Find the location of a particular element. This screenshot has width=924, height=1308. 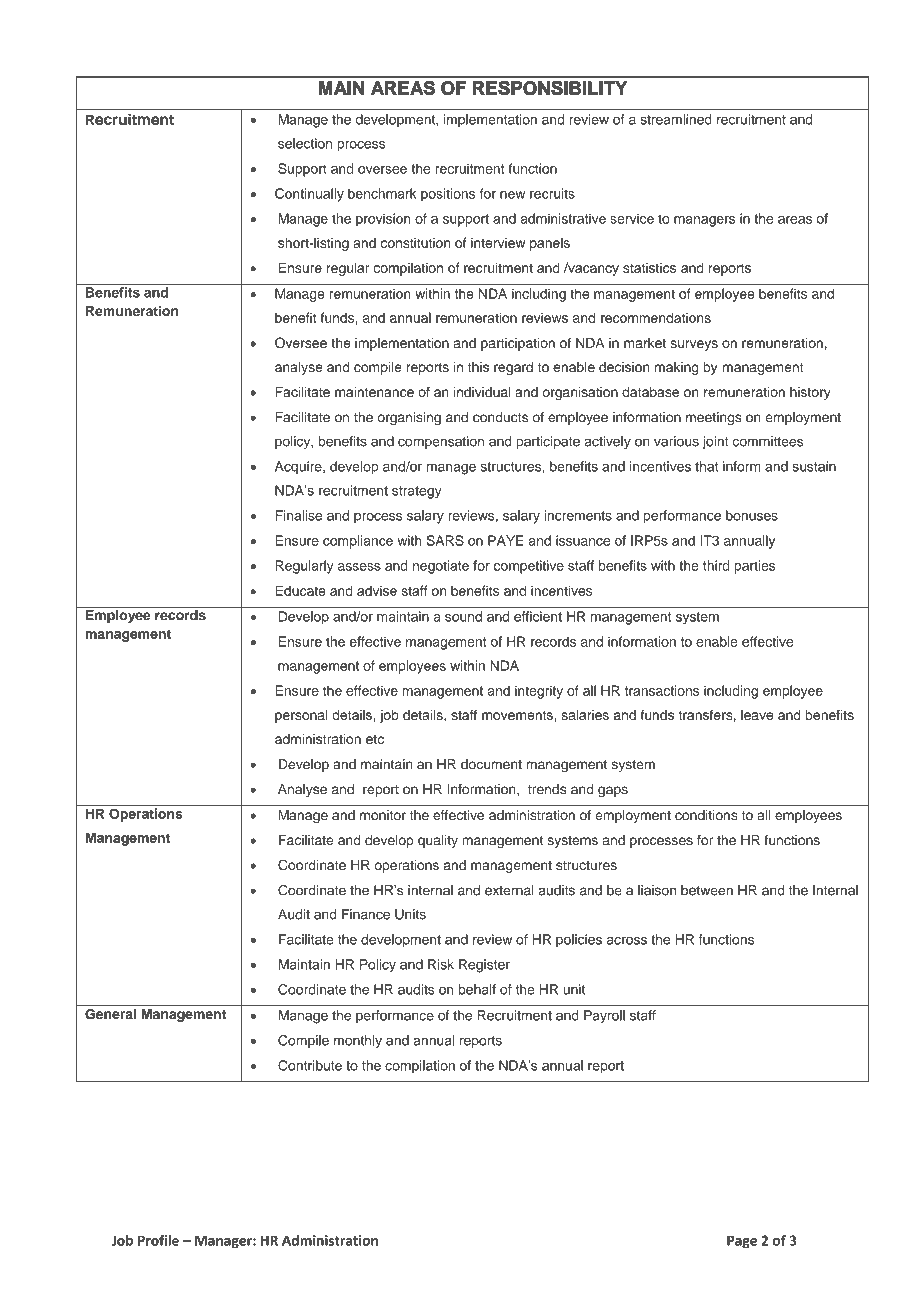

monthly is located at coordinates (358, 1042).
